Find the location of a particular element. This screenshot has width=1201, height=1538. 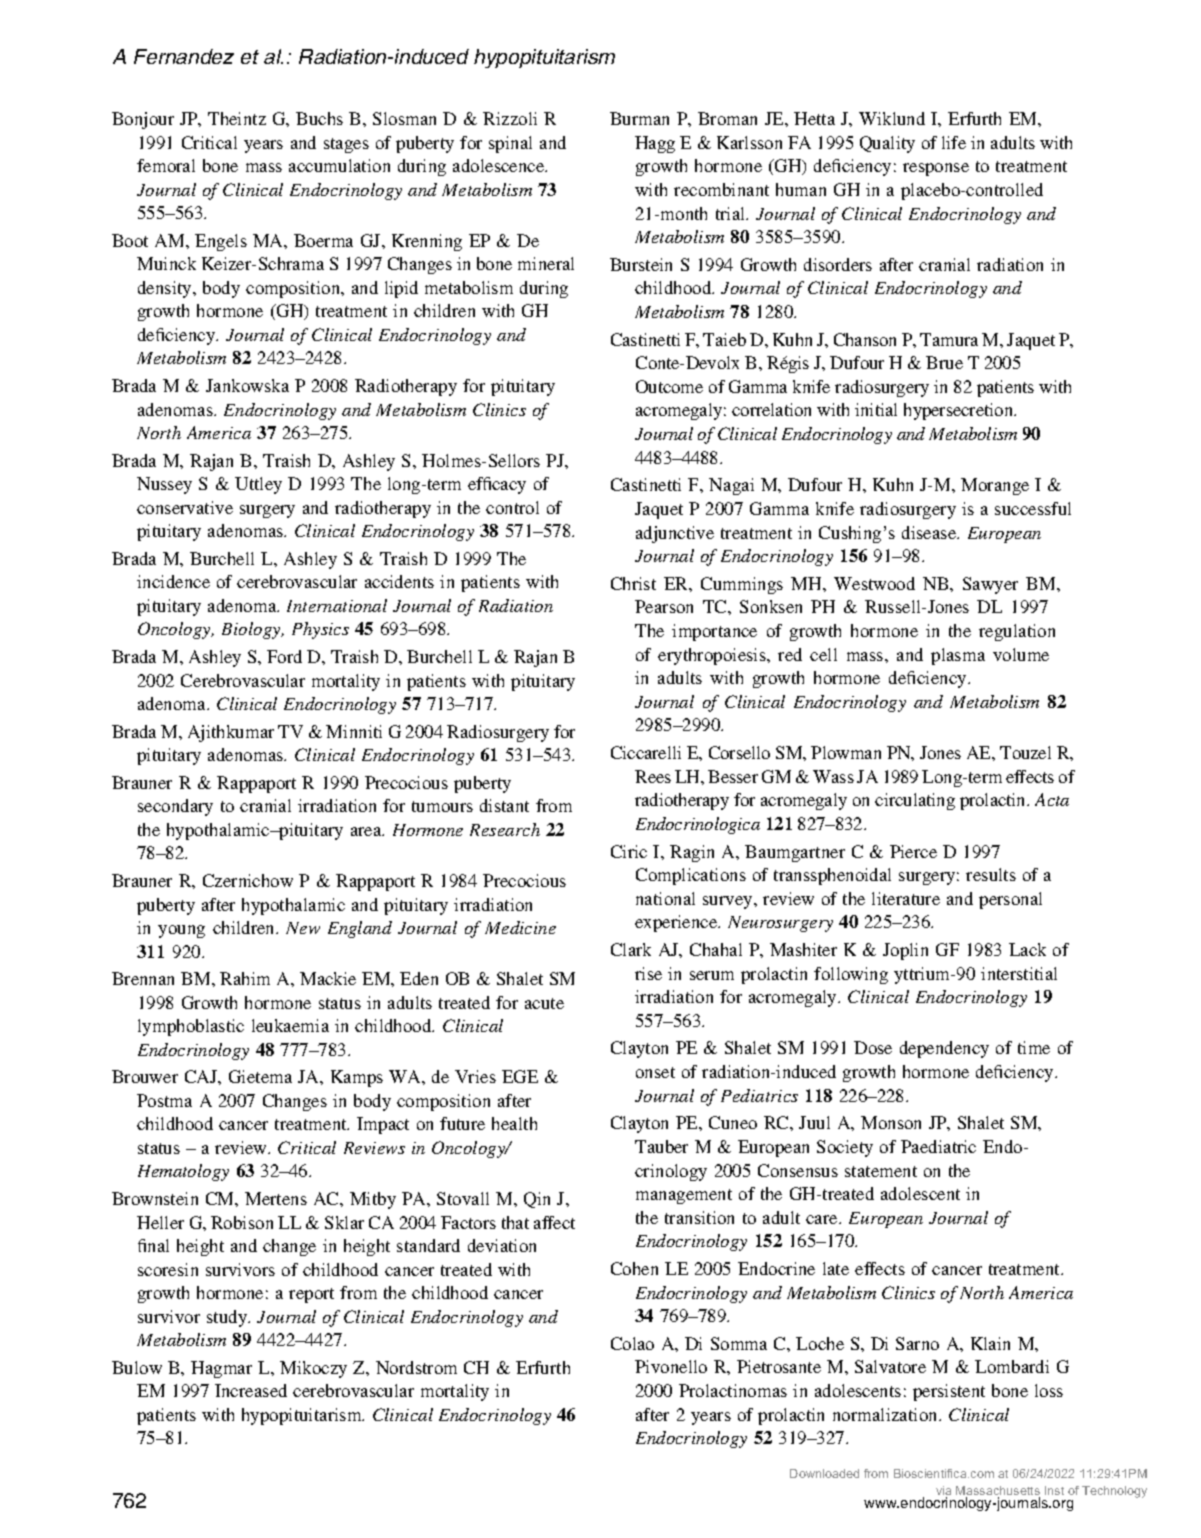

Acta is located at coordinates (1052, 799).
